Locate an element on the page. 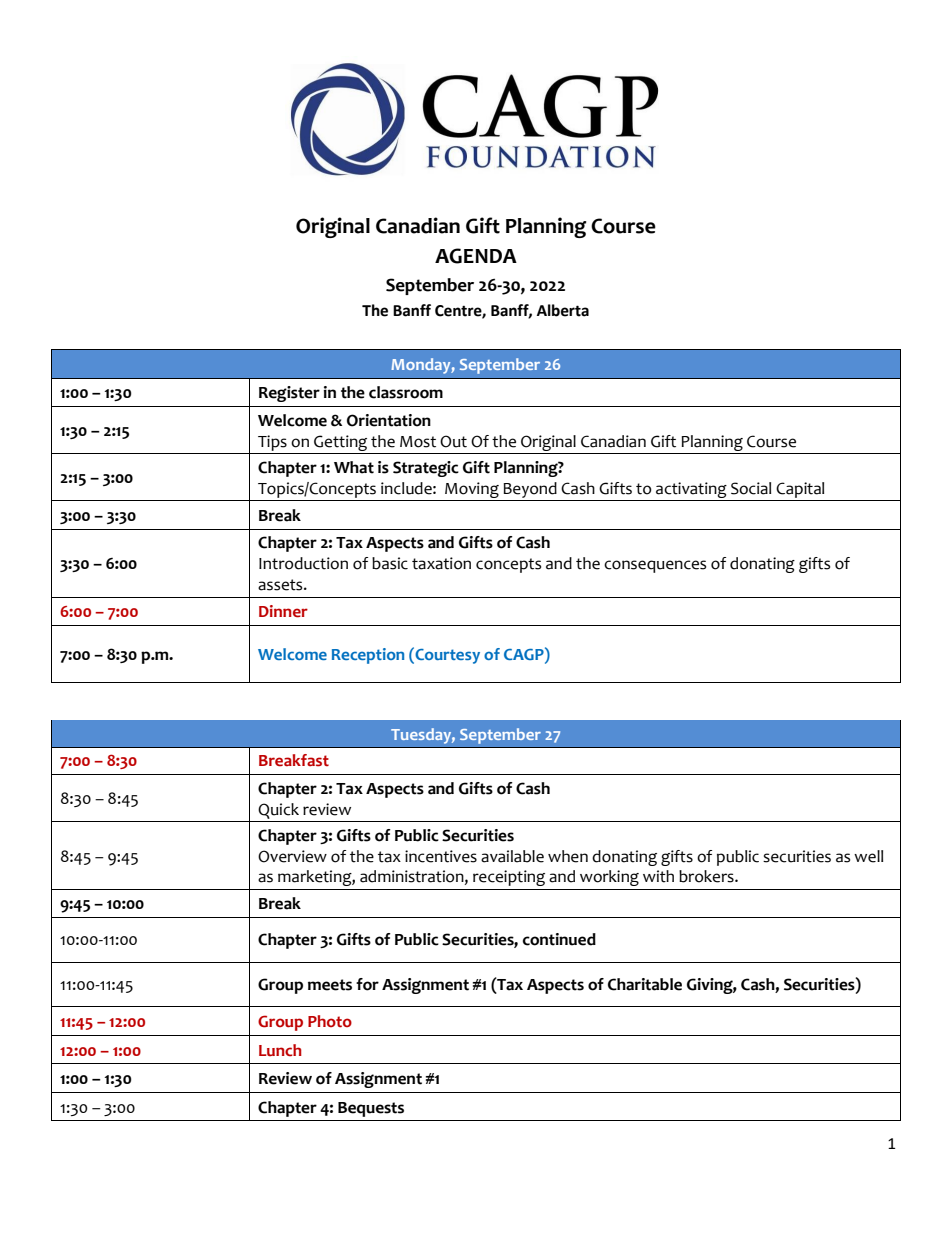  Charitable is located at coordinates (645, 984).
